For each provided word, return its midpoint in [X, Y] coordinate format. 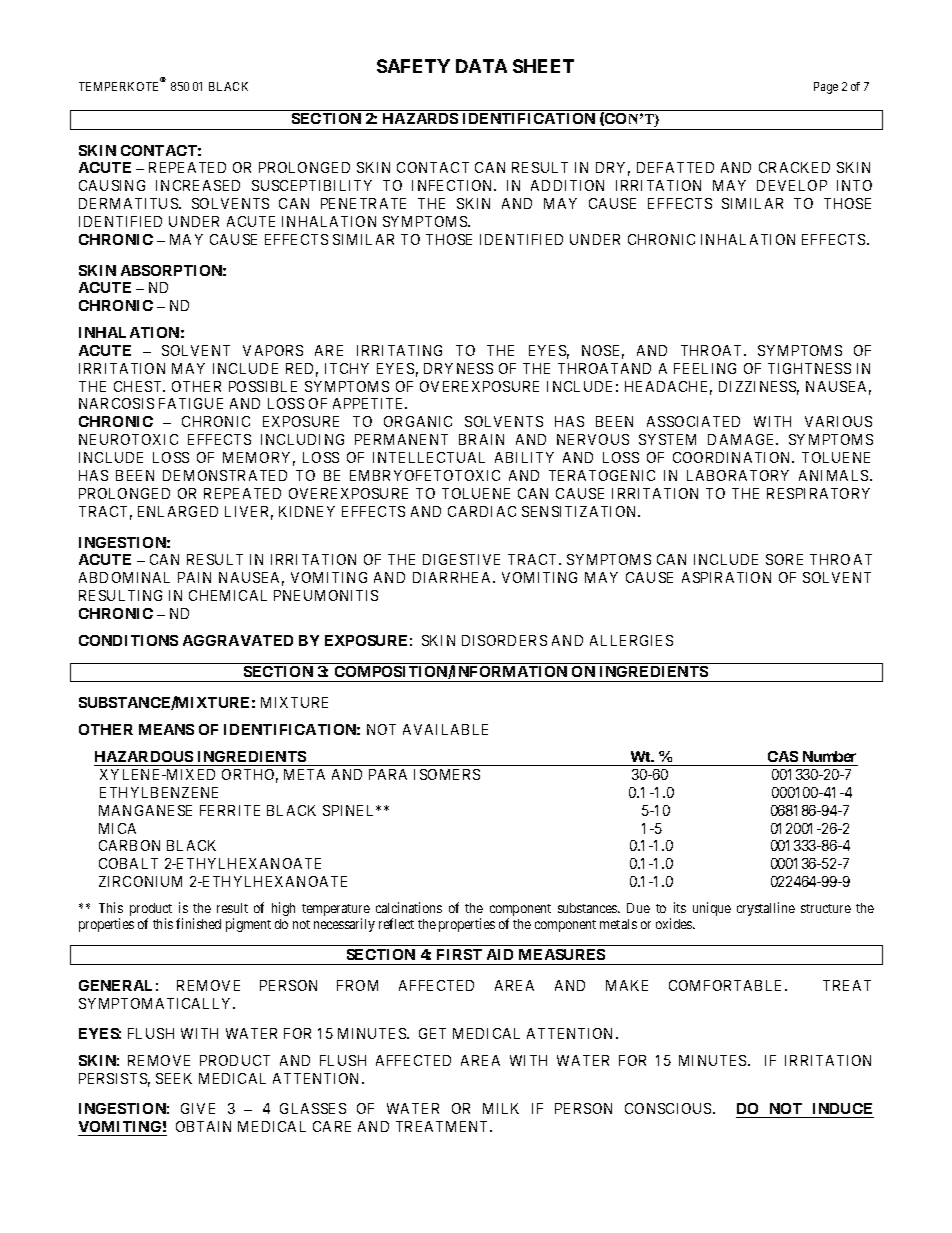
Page [826, 88]
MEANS [166, 729]
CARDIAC [482, 511]
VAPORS [273, 350]
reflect [396, 923]
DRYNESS [458, 368]
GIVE [198, 1108]
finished [198, 923]
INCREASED [198, 185]
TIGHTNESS [809, 368]
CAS [783, 758]
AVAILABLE [445, 729]
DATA [481, 66]
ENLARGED [178, 511]
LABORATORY [738, 475]
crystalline [766, 909]
